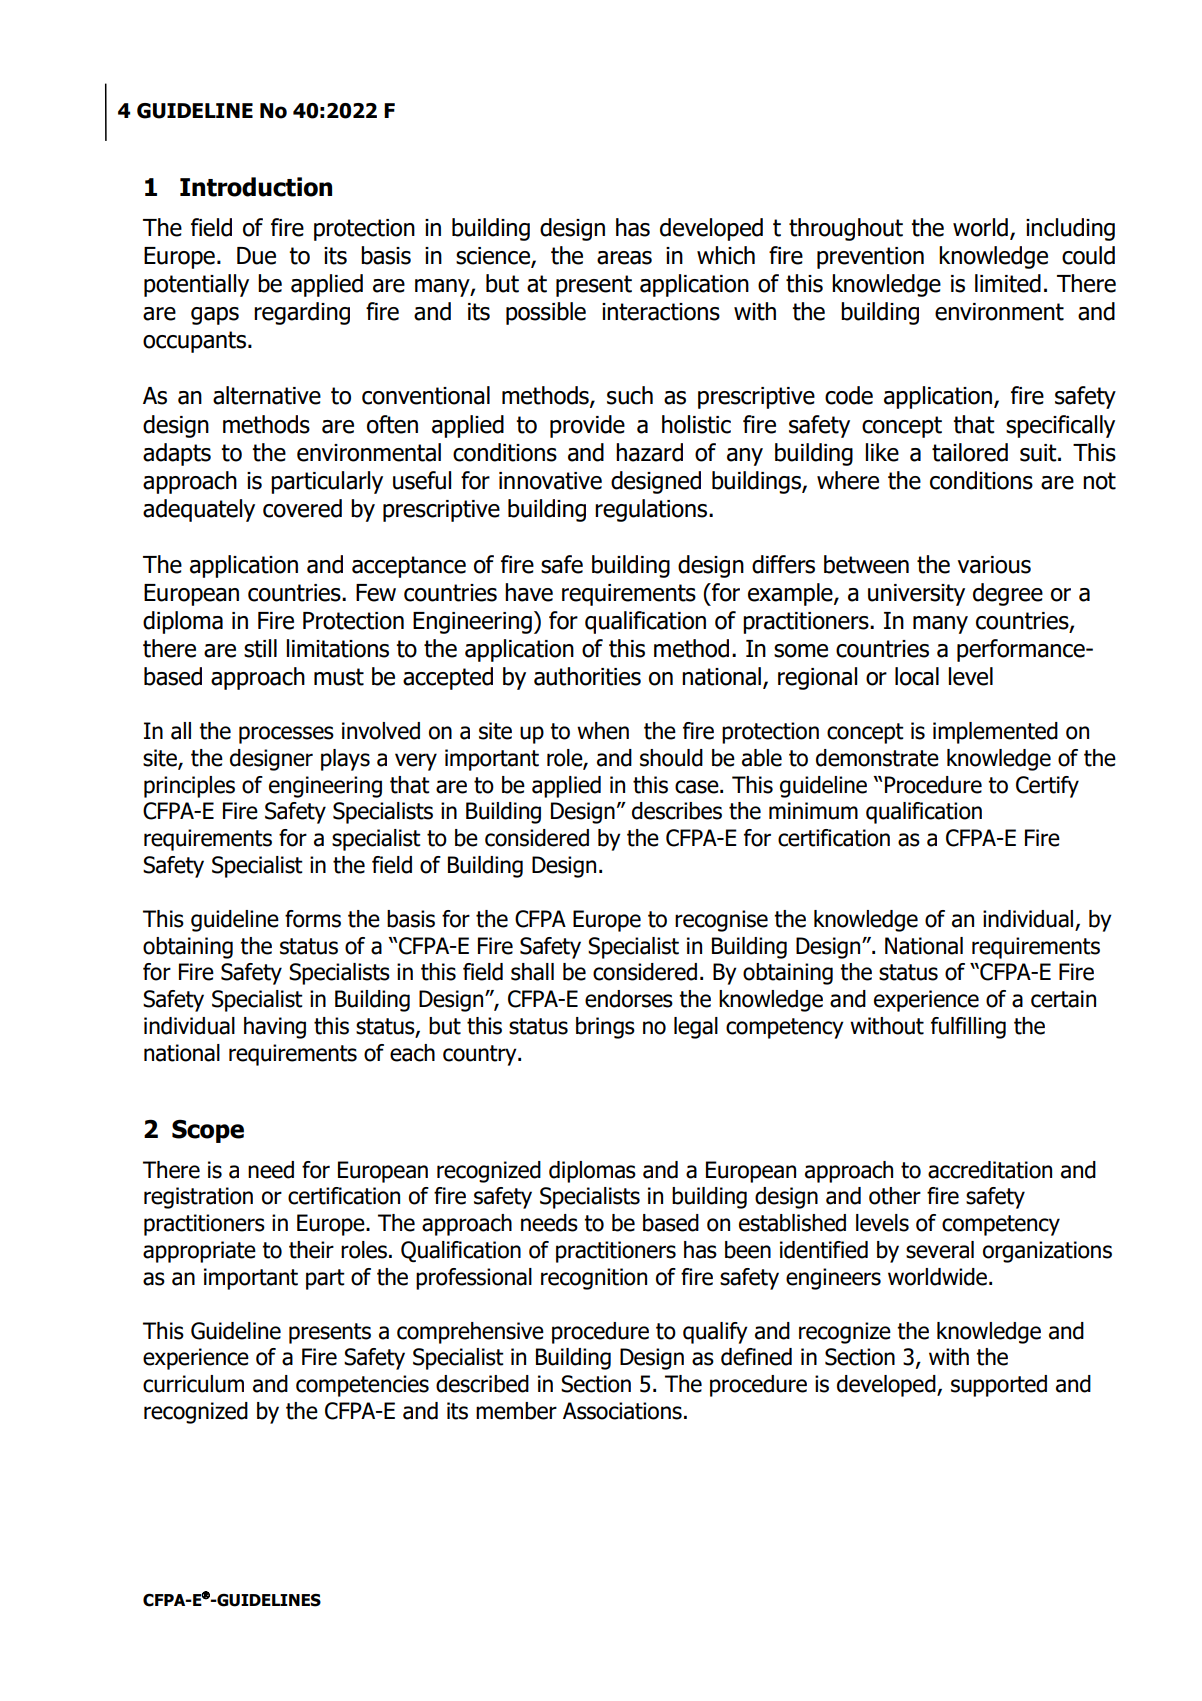 The image size is (1202, 1701). Describe the element at coordinates (256, 256) in the screenshot. I see `Due` at that location.
